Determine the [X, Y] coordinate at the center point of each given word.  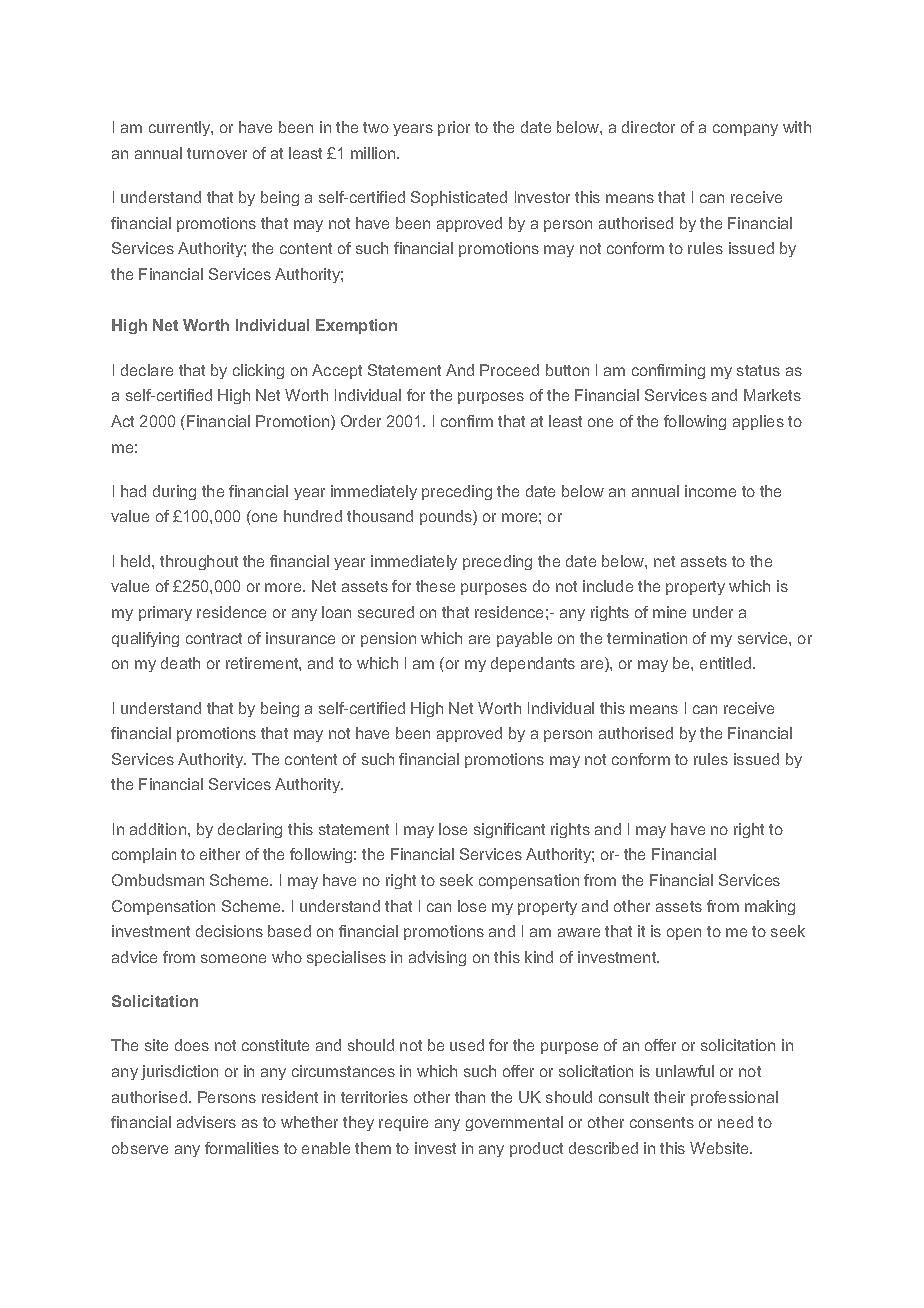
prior [454, 128]
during [174, 492]
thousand [380, 516]
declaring [250, 830]
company [745, 130]
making [770, 907]
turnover [217, 153]
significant [509, 830]
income [710, 491]
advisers [206, 1122]
